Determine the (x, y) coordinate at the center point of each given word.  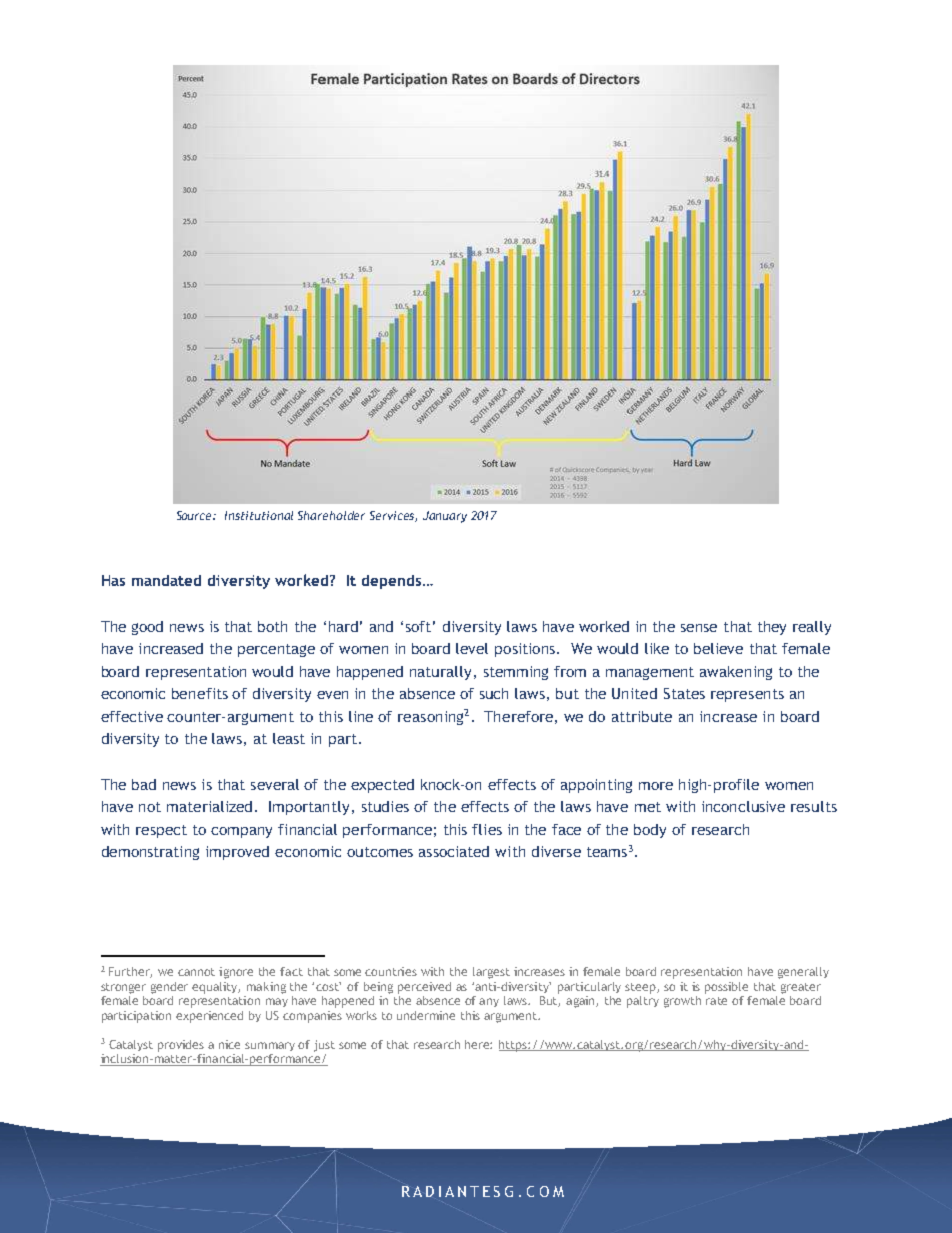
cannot (196, 972)
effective (132, 716)
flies (487, 829)
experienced (209, 1017)
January (445, 517)
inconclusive (743, 806)
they (772, 628)
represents (747, 695)
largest (491, 973)
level (472, 648)
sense (699, 628)
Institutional (259, 515)
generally (803, 973)
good (147, 628)
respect (161, 831)
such (494, 693)
